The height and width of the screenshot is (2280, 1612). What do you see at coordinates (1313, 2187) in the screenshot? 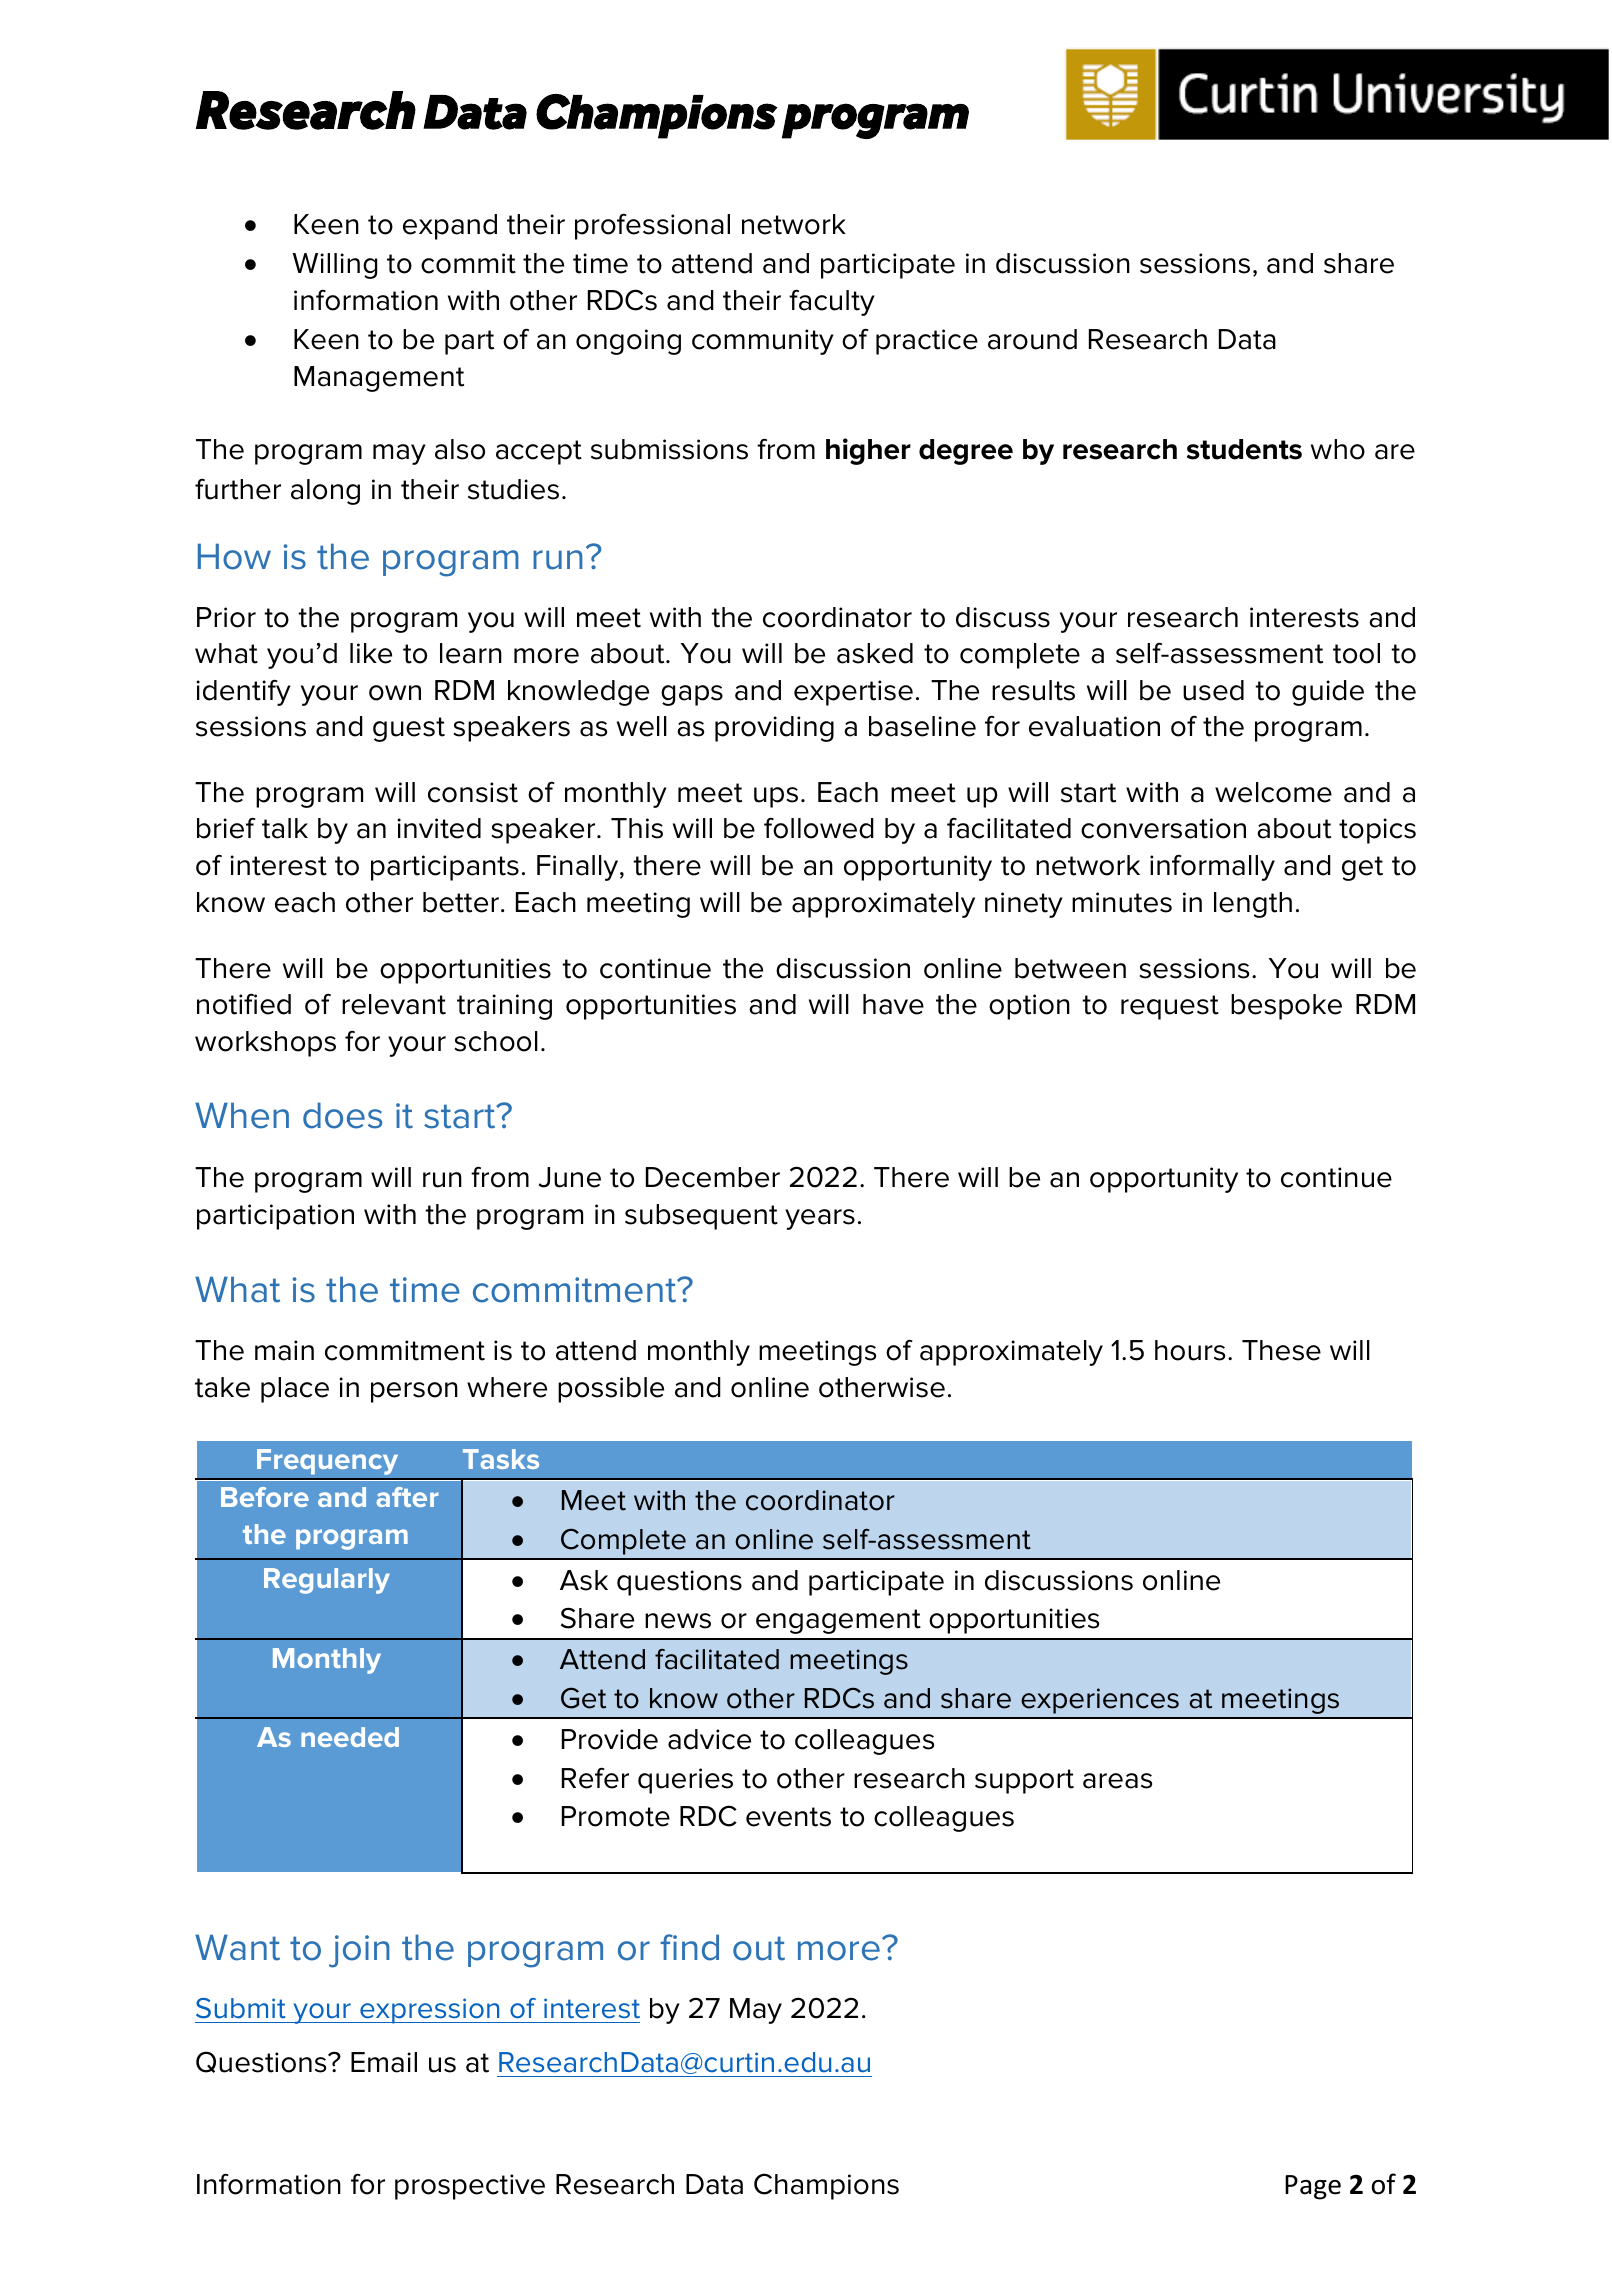
I see `Page` at bounding box center [1313, 2187].
